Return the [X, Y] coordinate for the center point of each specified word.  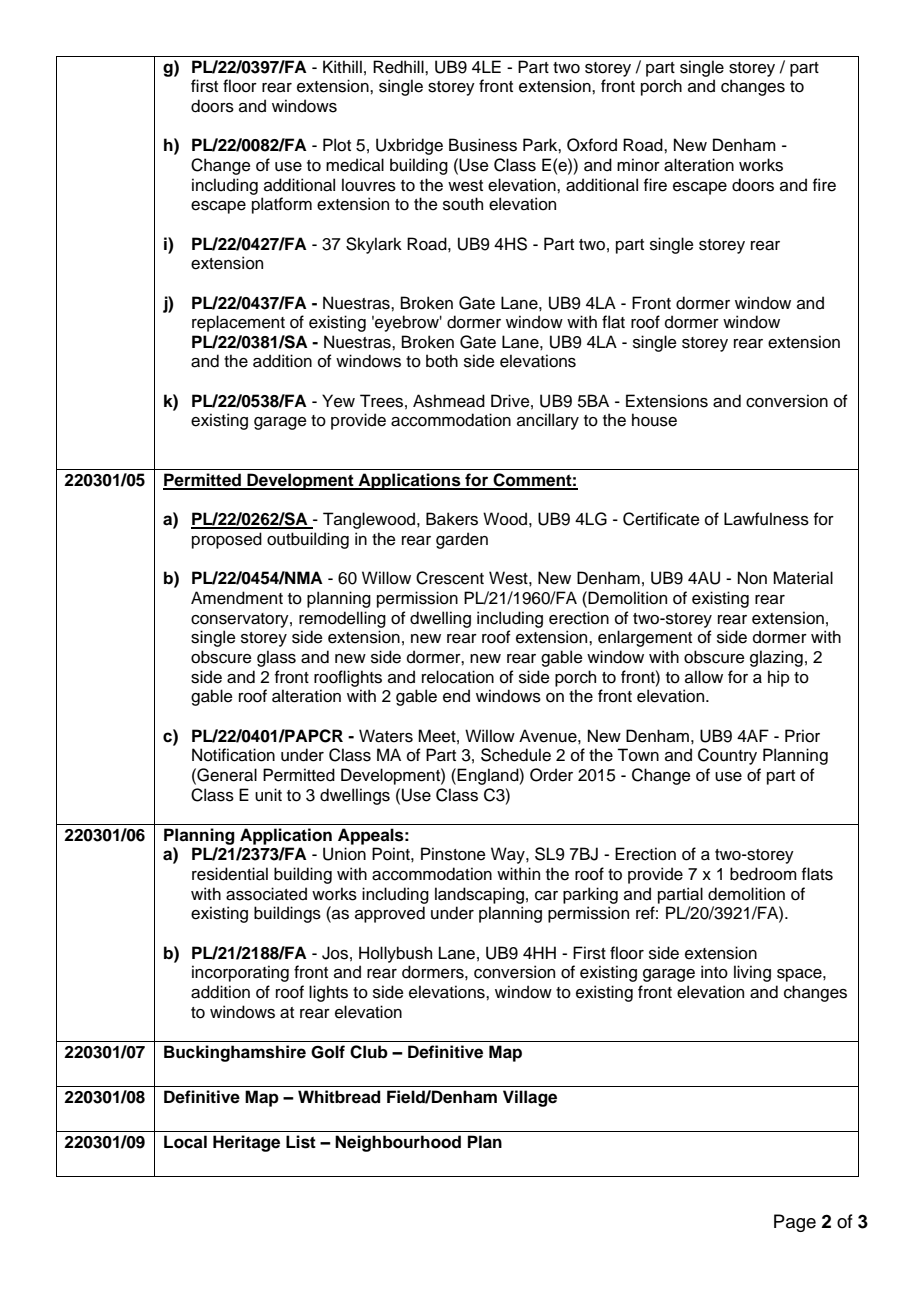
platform [282, 205]
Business [483, 145]
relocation [458, 677]
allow [704, 677]
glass [276, 658]
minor [638, 165]
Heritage [246, 1143]
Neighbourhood [398, 1143]
